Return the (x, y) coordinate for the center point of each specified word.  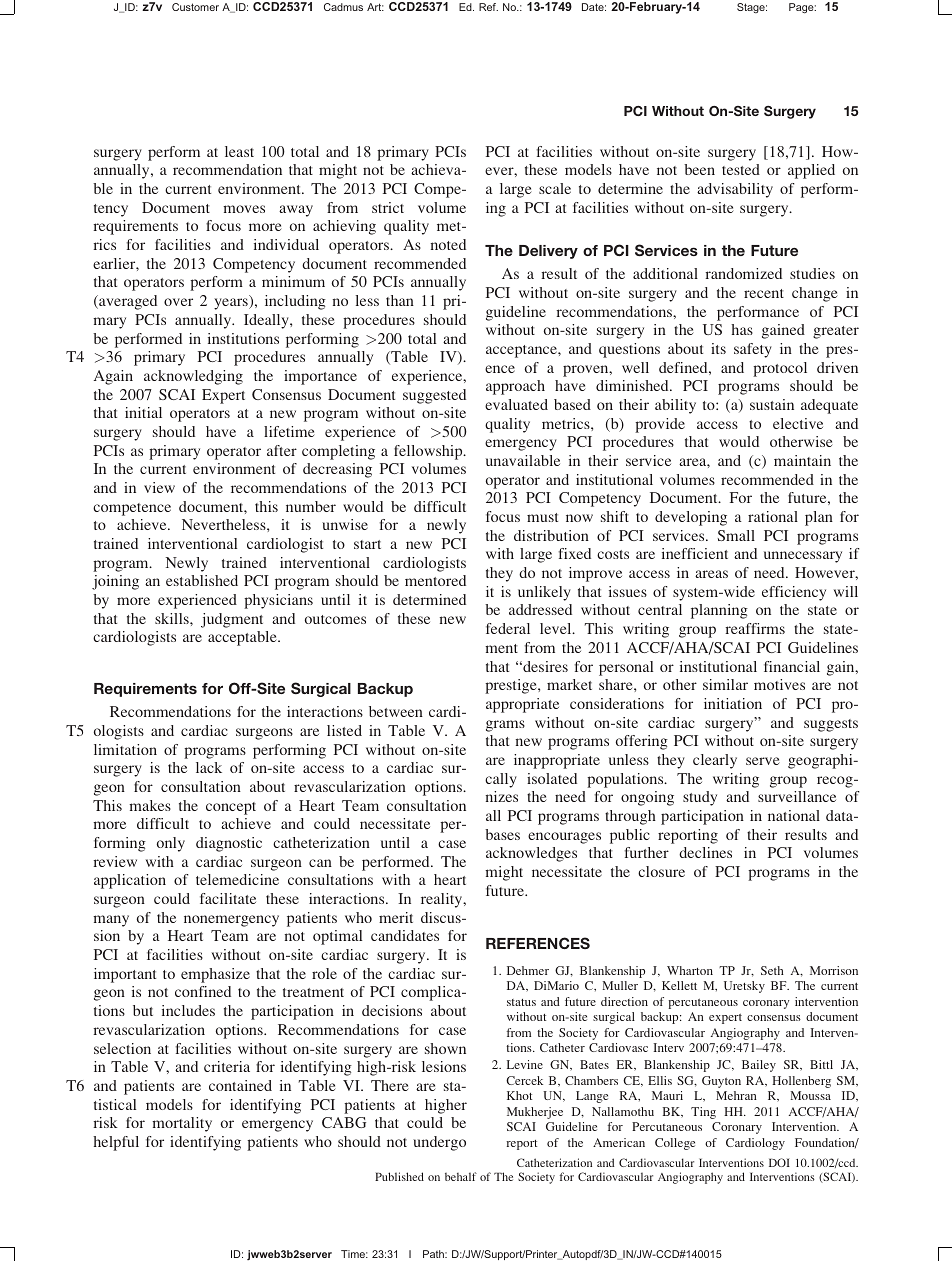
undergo (439, 1143)
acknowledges (531, 854)
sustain (772, 404)
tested (741, 169)
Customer (195, 7)
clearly (715, 761)
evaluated (516, 404)
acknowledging (193, 377)
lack (209, 767)
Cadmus (343, 7)
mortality (182, 1124)
